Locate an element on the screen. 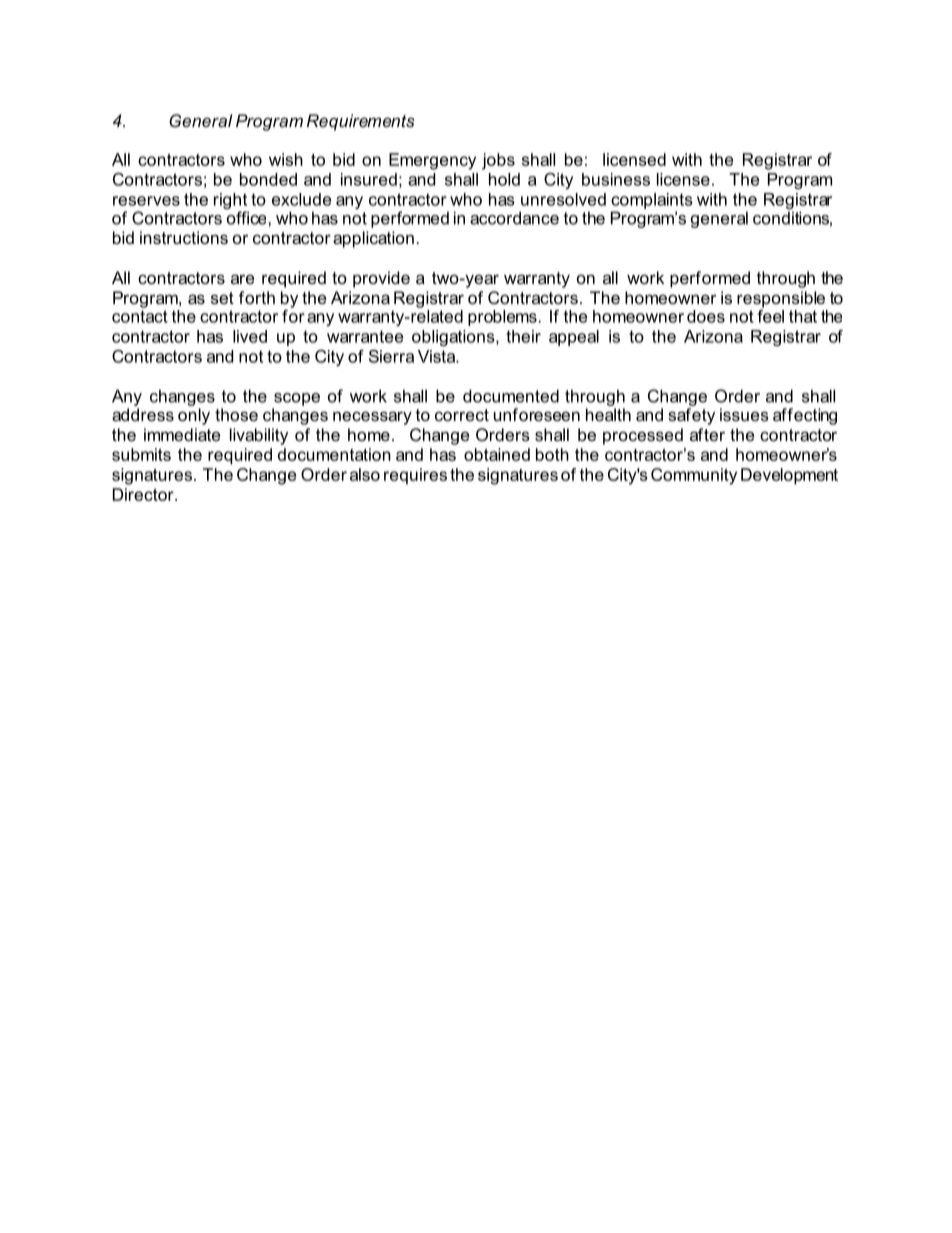  Director is located at coordinates (144, 494).
